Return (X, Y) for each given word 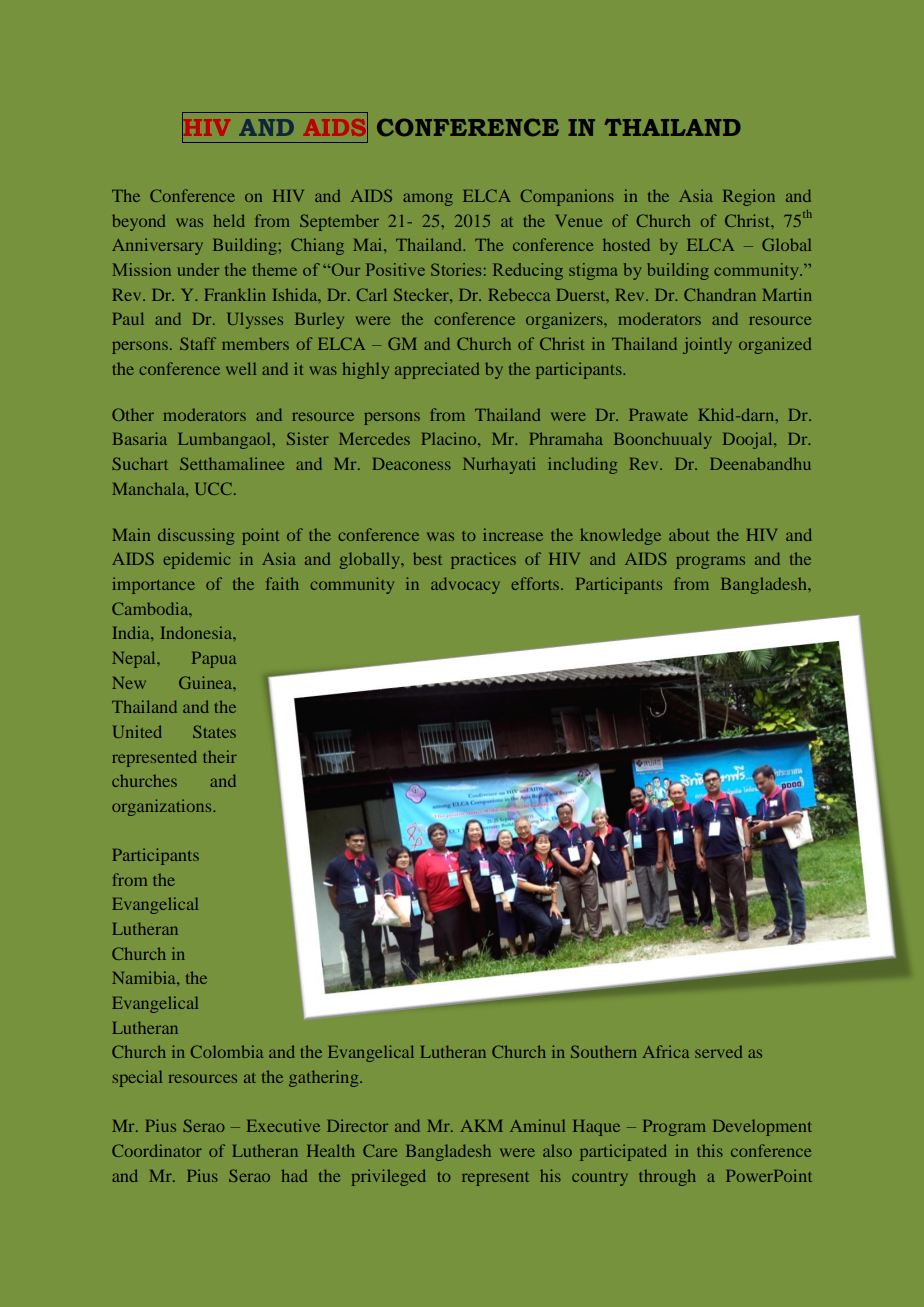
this (710, 1150)
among (428, 199)
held (229, 220)
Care (380, 1150)
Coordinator (157, 1150)
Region (749, 197)
